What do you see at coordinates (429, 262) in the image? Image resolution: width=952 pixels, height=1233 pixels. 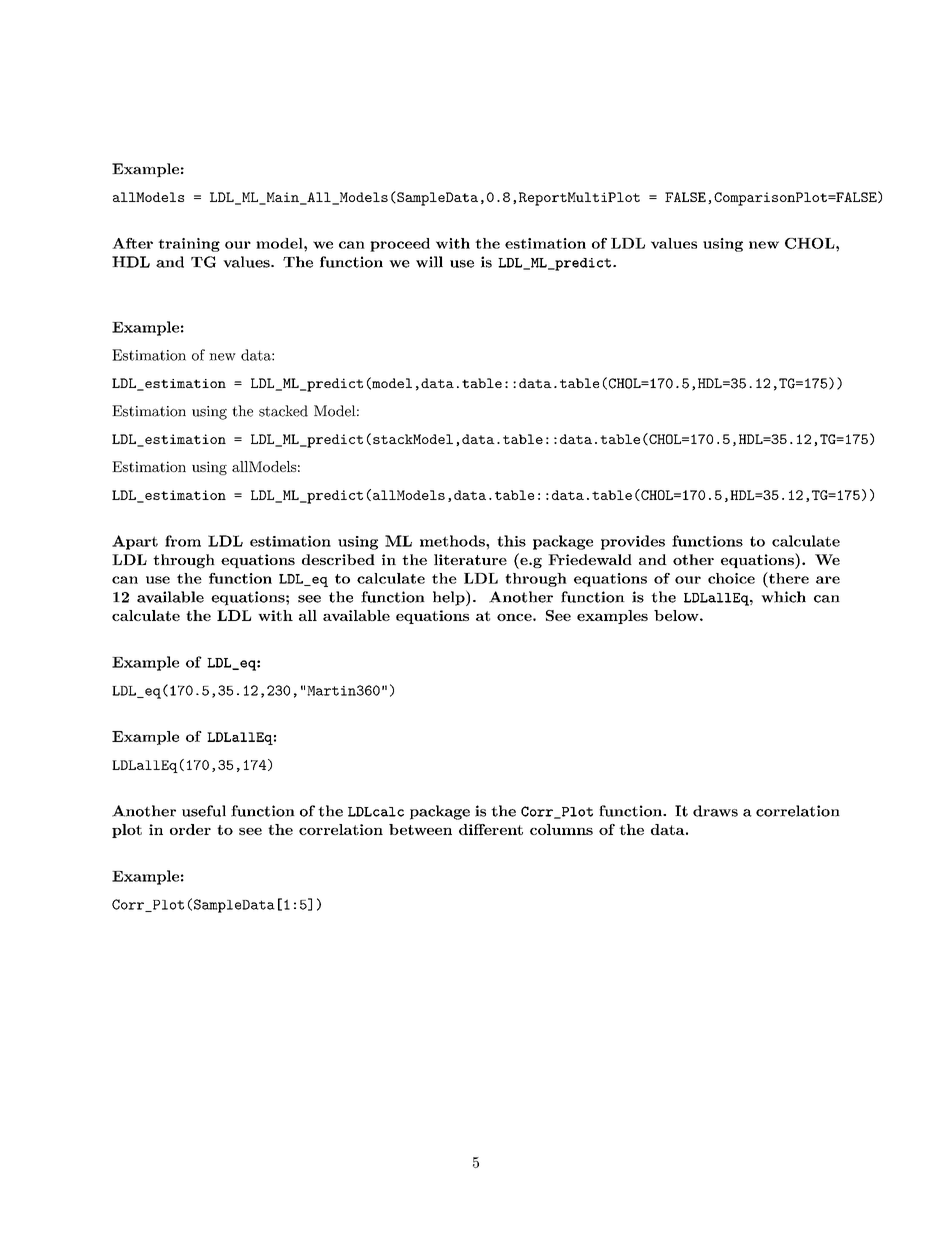 I see `will` at bounding box center [429, 262].
